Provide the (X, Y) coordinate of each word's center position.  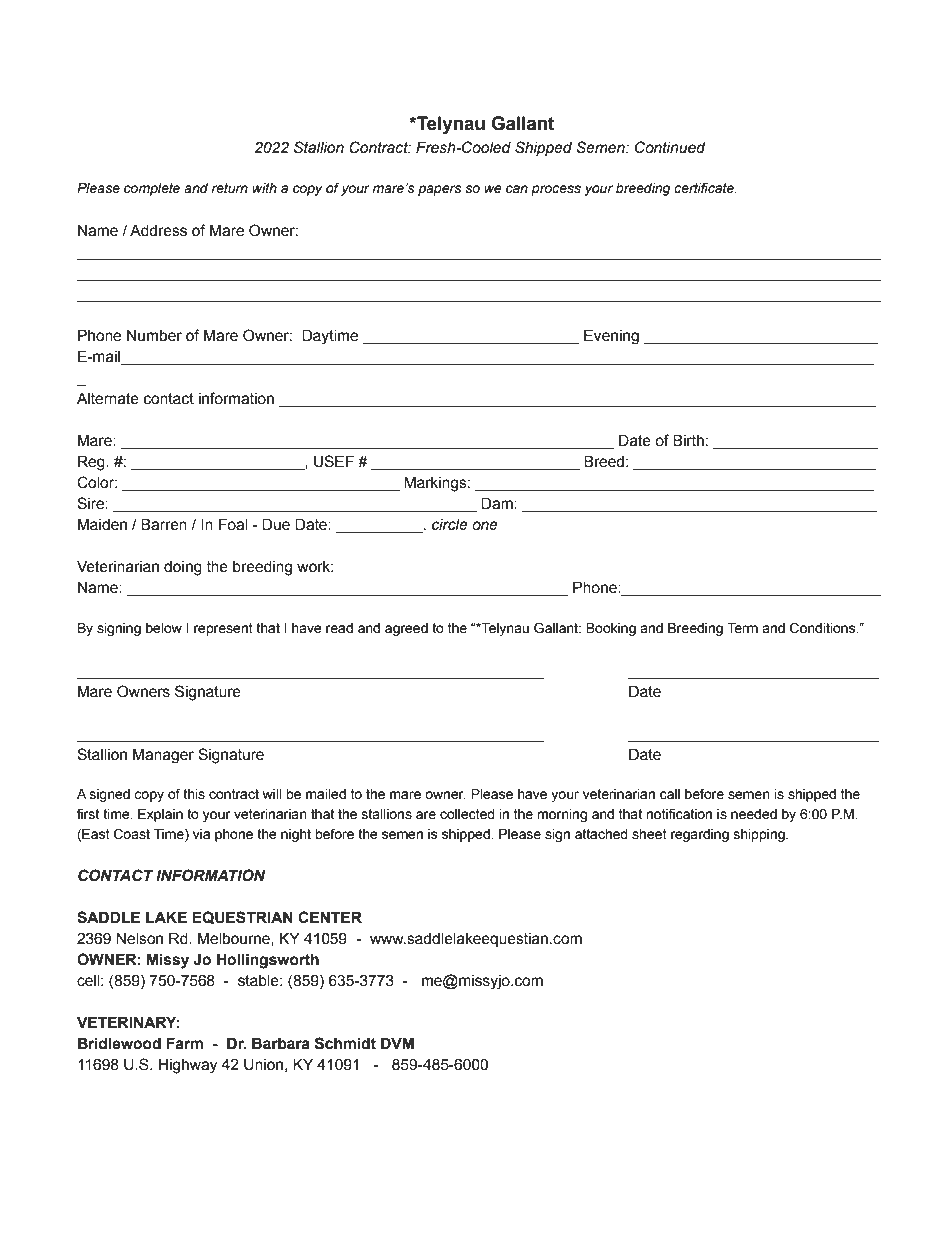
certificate (705, 188)
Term (742, 628)
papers (439, 190)
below (164, 628)
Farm (184, 1043)
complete (152, 189)
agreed (406, 629)
